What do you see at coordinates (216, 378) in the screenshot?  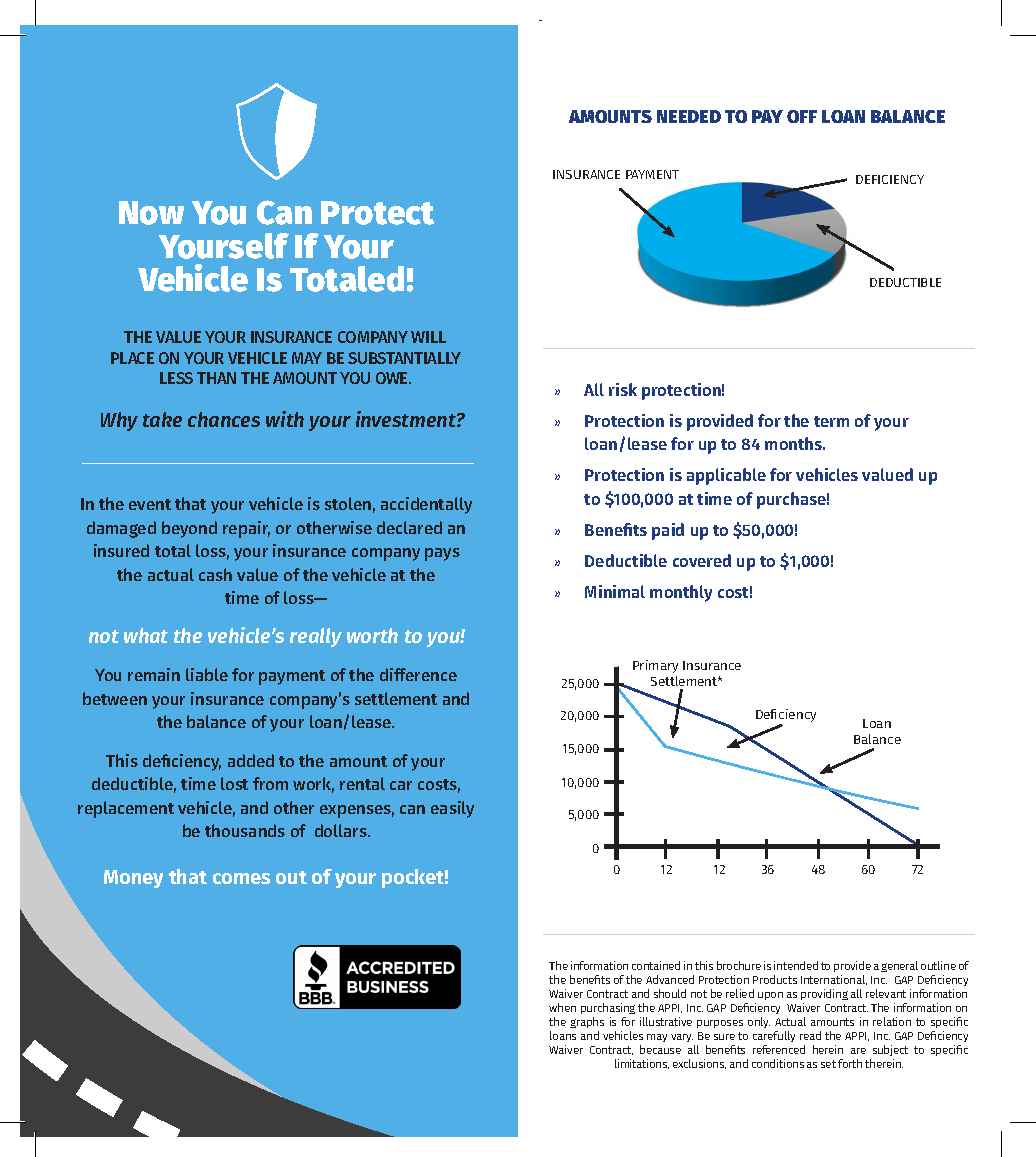 I see `THAN` at bounding box center [216, 378].
